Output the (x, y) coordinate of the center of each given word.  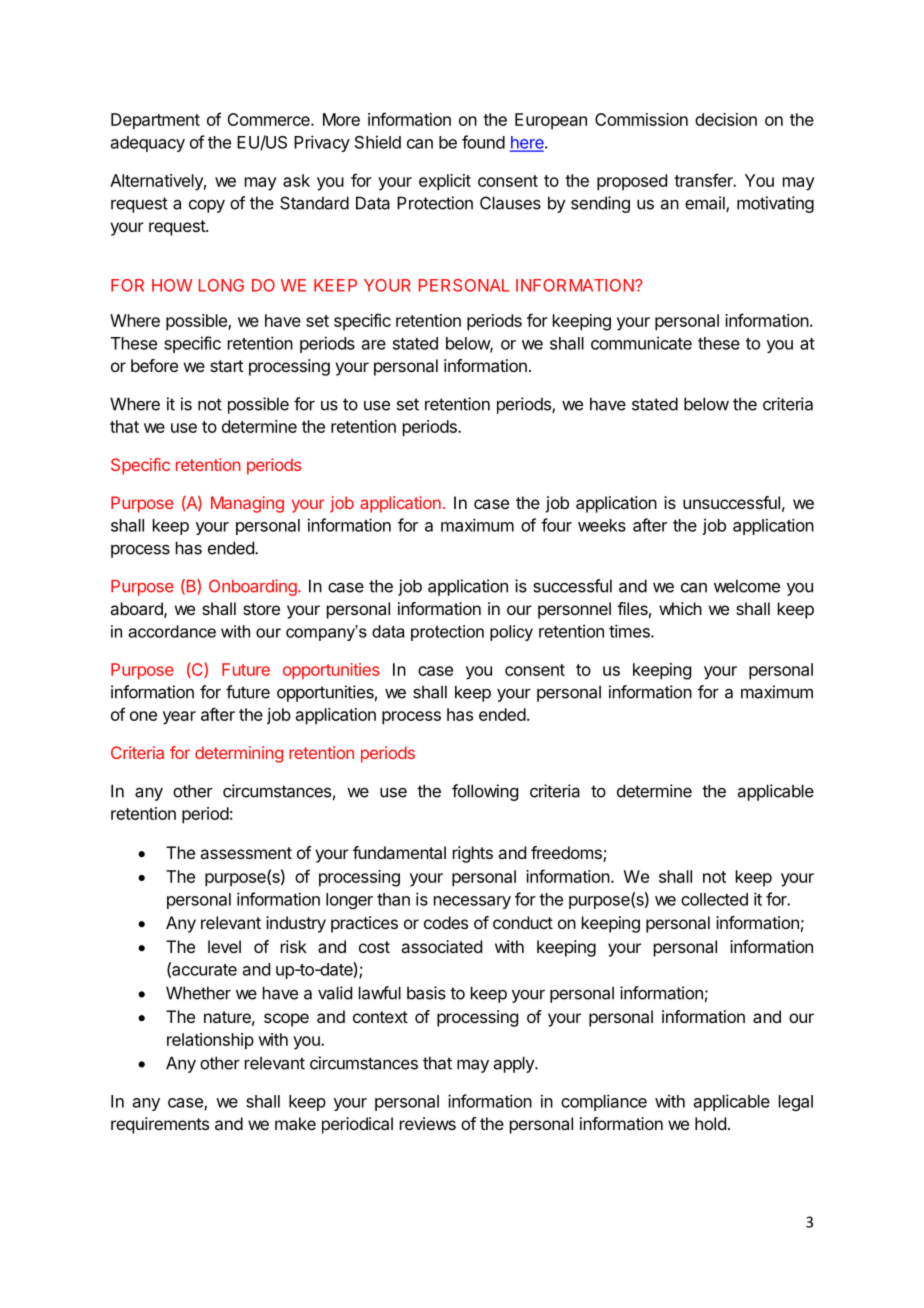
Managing (247, 504)
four (556, 525)
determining (239, 754)
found (483, 142)
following (485, 792)
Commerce (269, 119)
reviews (428, 1123)
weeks (602, 525)
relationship (210, 1041)
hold (710, 1123)
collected (714, 899)
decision (726, 119)
